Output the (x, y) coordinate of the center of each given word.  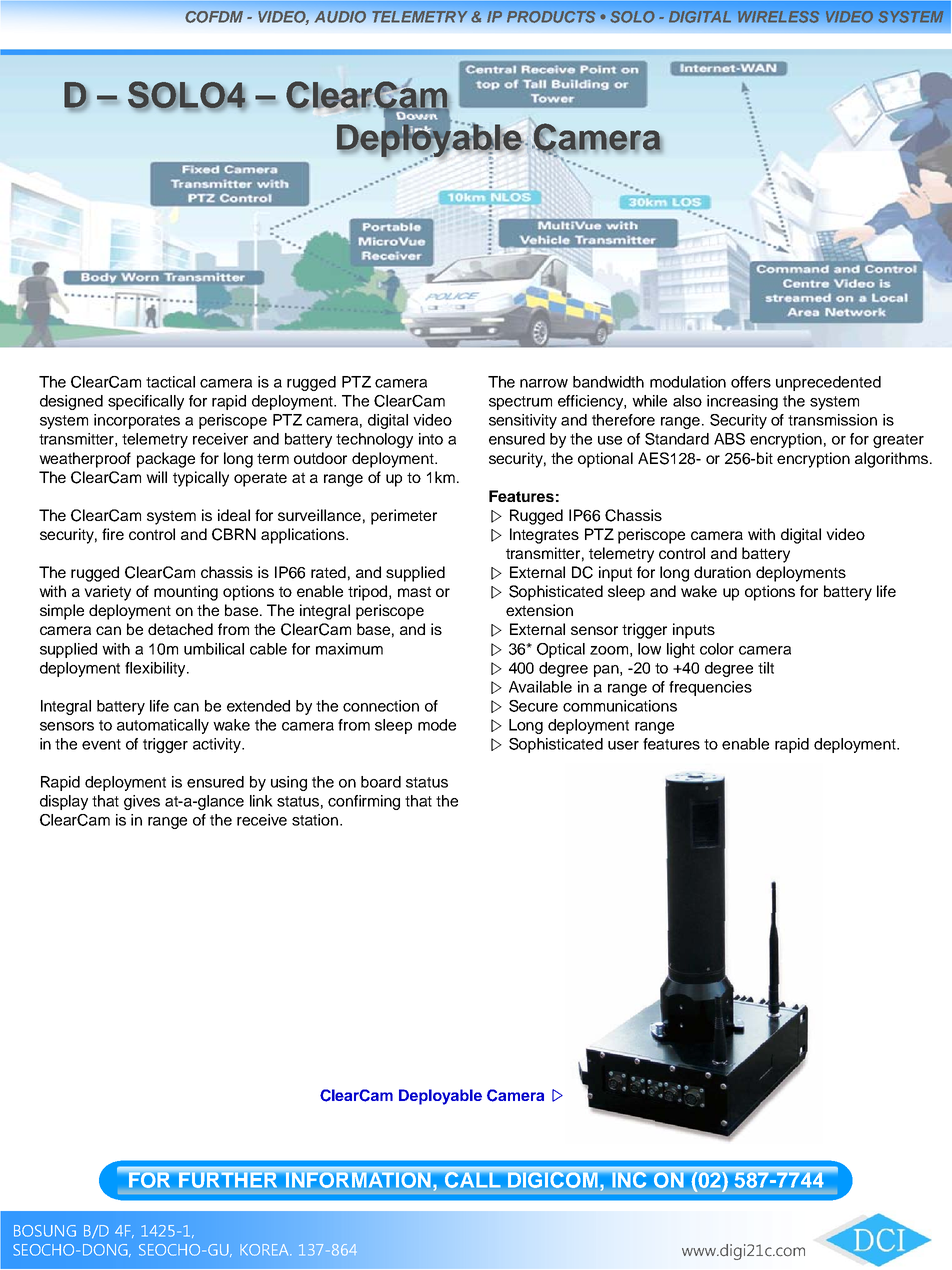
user (623, 745)
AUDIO (340, 17)
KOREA (265, 1250)
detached (180, 629)
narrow (544, 383)
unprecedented (828, 383)
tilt (766, 668)
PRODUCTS (551, 17)
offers (751, 382)
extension (539, 610)
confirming (364, 802)
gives (142, 802)
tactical (170, 382)
